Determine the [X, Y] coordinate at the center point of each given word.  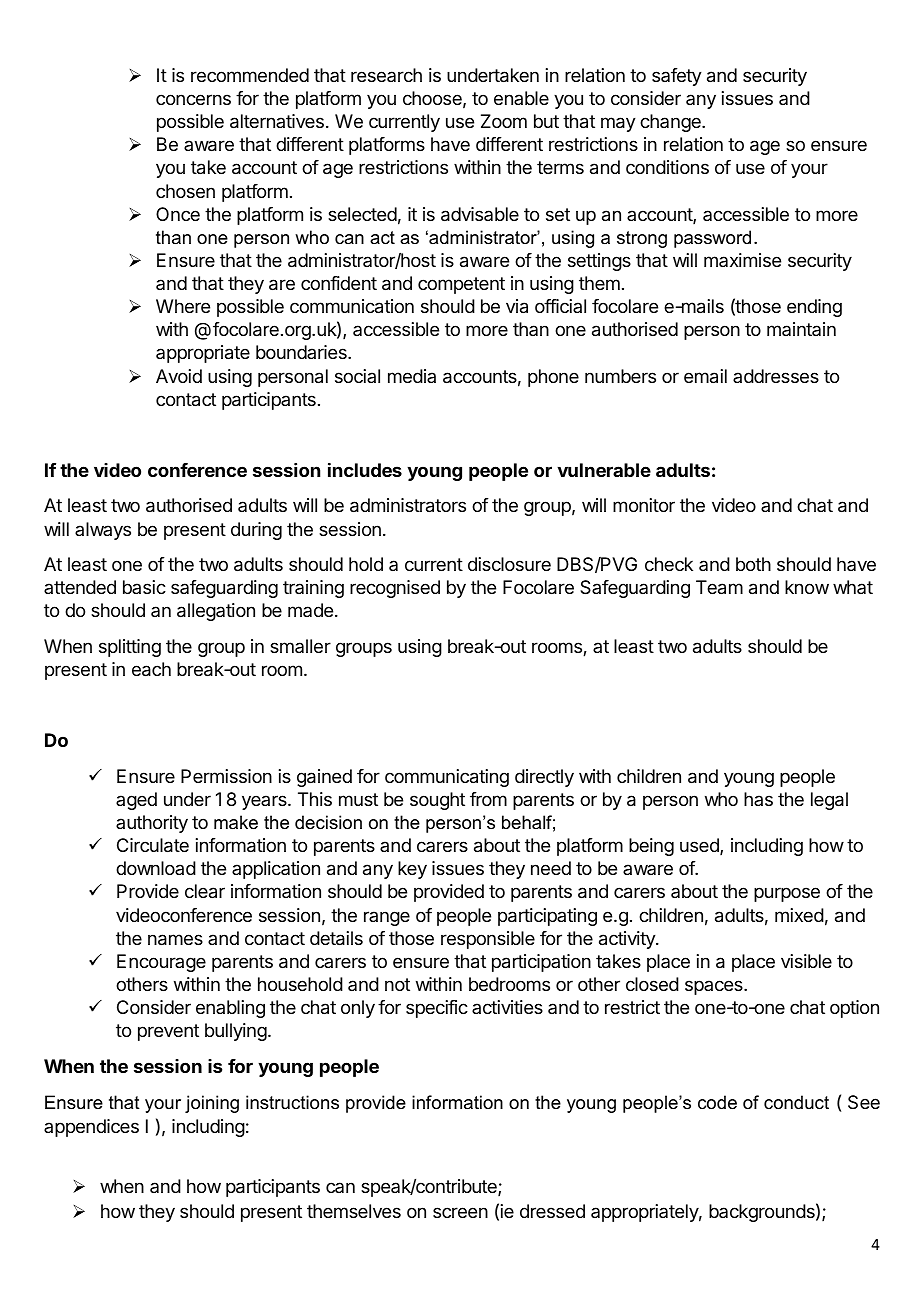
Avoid [179, 376]
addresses [776, 376]
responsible [488, 940]
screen [460, 1212]
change [671, 123]
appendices [91, 1128]
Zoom [504, 121]
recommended [250, 75]
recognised [395, 589]
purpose [787, 894]
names [175, 940]
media [412, 376]
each [151, 669]
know [807, 587]
